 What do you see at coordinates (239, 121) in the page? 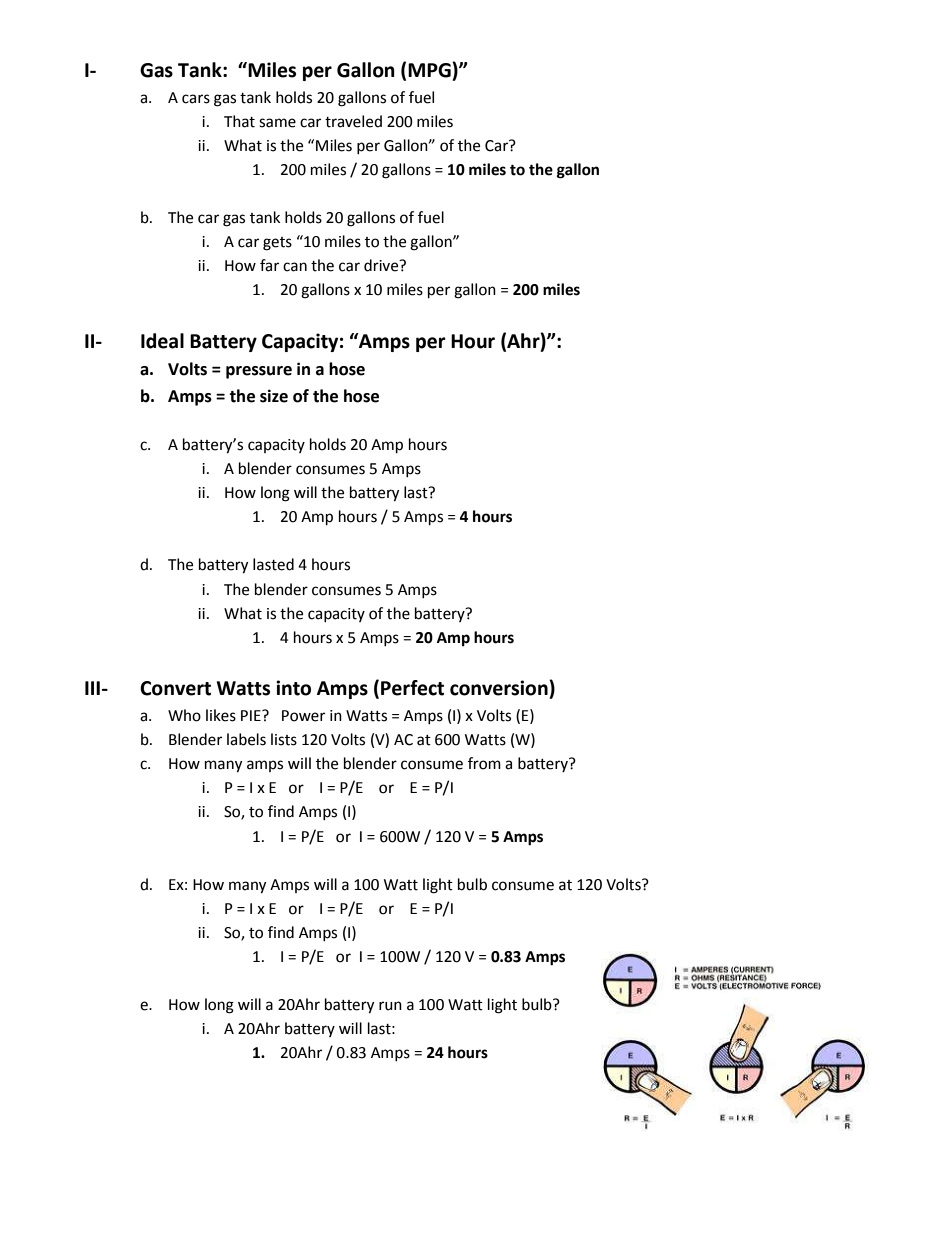
I see `That` at bounding box center [239, 121].
